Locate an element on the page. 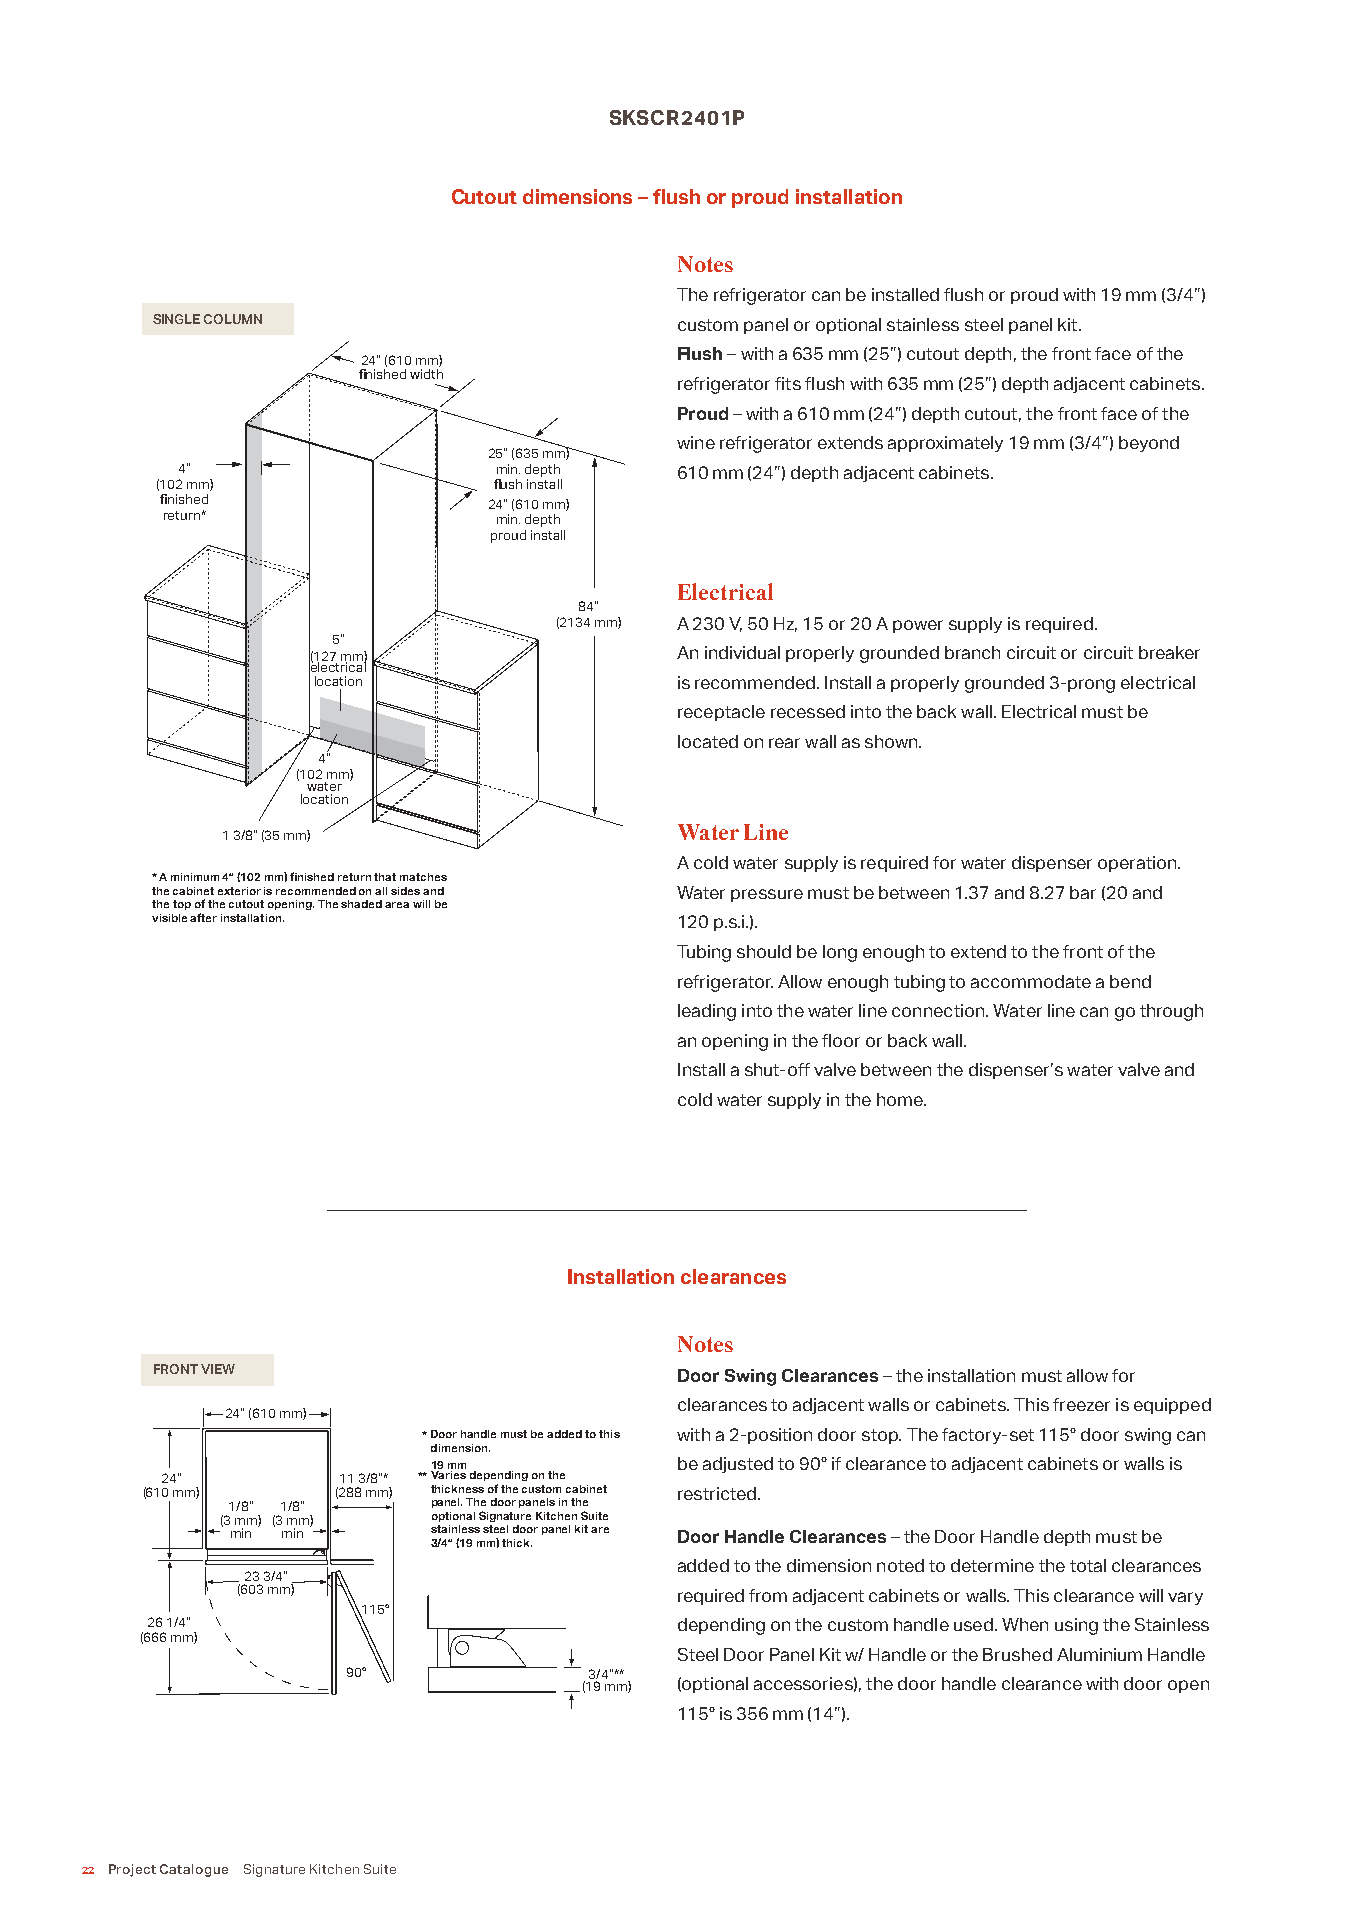 Image resolution: width=1354 pixels, height=1916 pixels. Aluminium is located at coordinates (1099, 1654).
